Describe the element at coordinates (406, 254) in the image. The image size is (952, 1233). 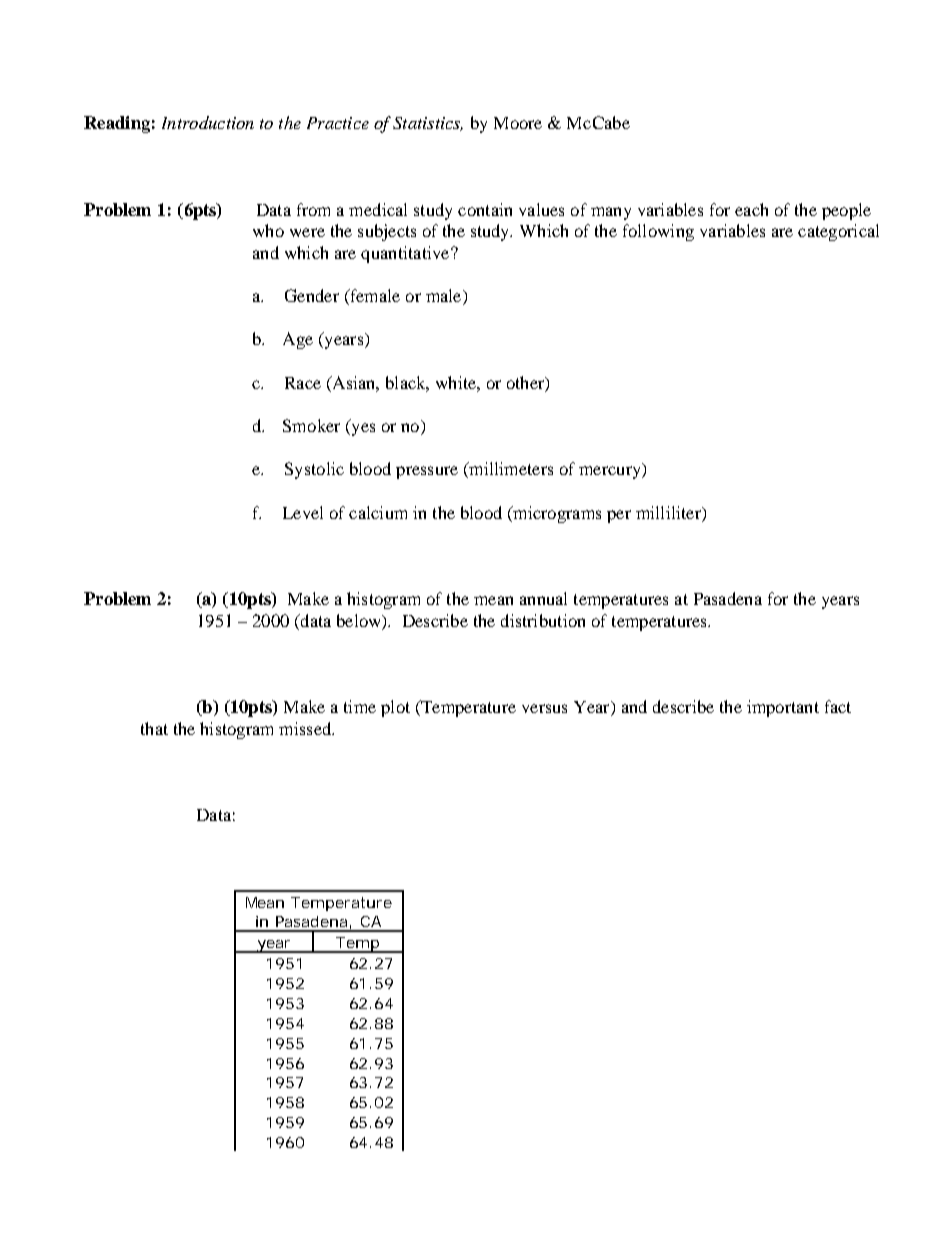
I see `quantitative` at that location.
